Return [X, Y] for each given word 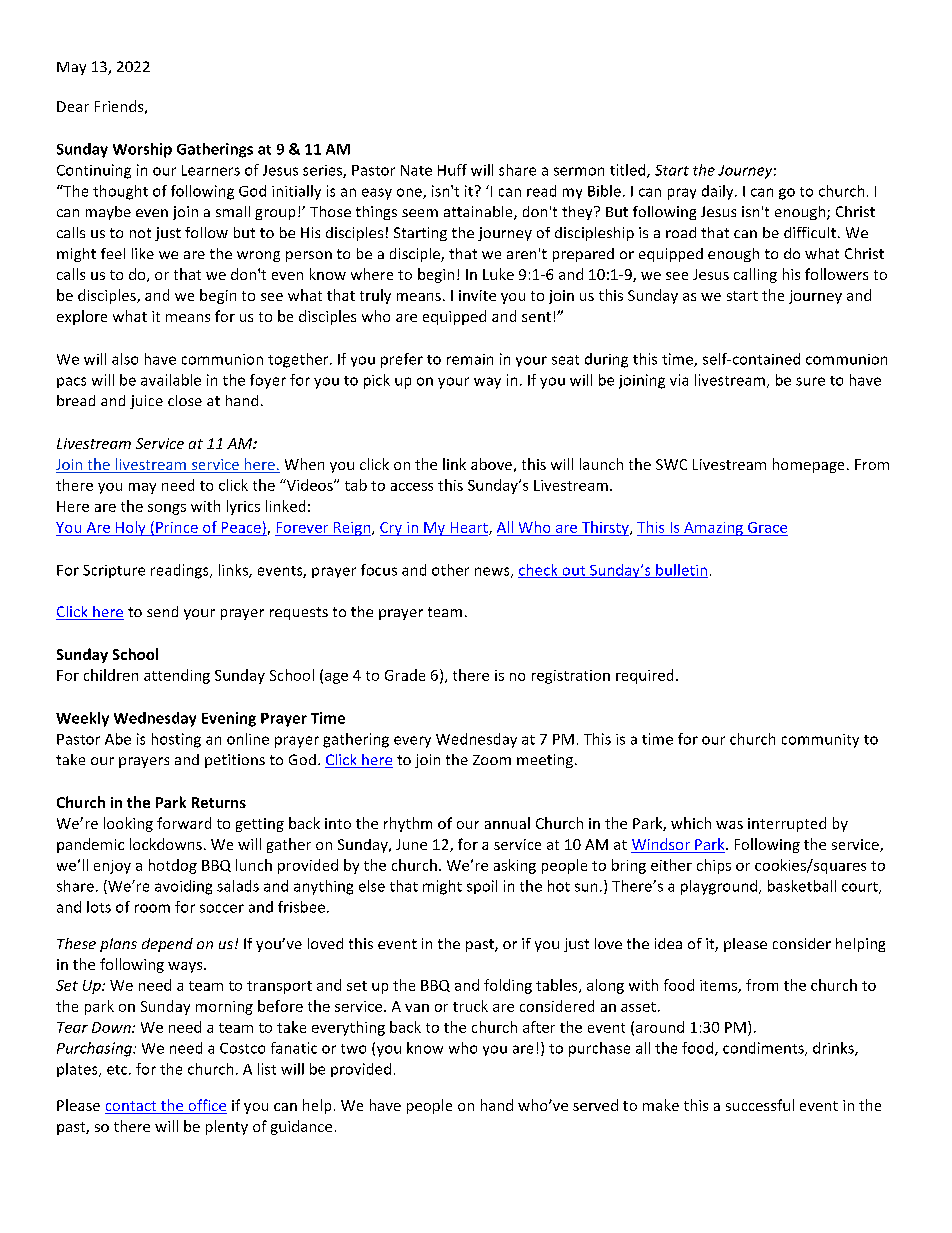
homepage [808, 465]
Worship [142, 150]
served [595, 1105]
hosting [176, 740]
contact [132, 1107]
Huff [452, 170]
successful [760, 1105]
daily [719, 192]
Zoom [492, 760]
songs [167, 509]
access [412, 487]
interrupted [787, 824]
